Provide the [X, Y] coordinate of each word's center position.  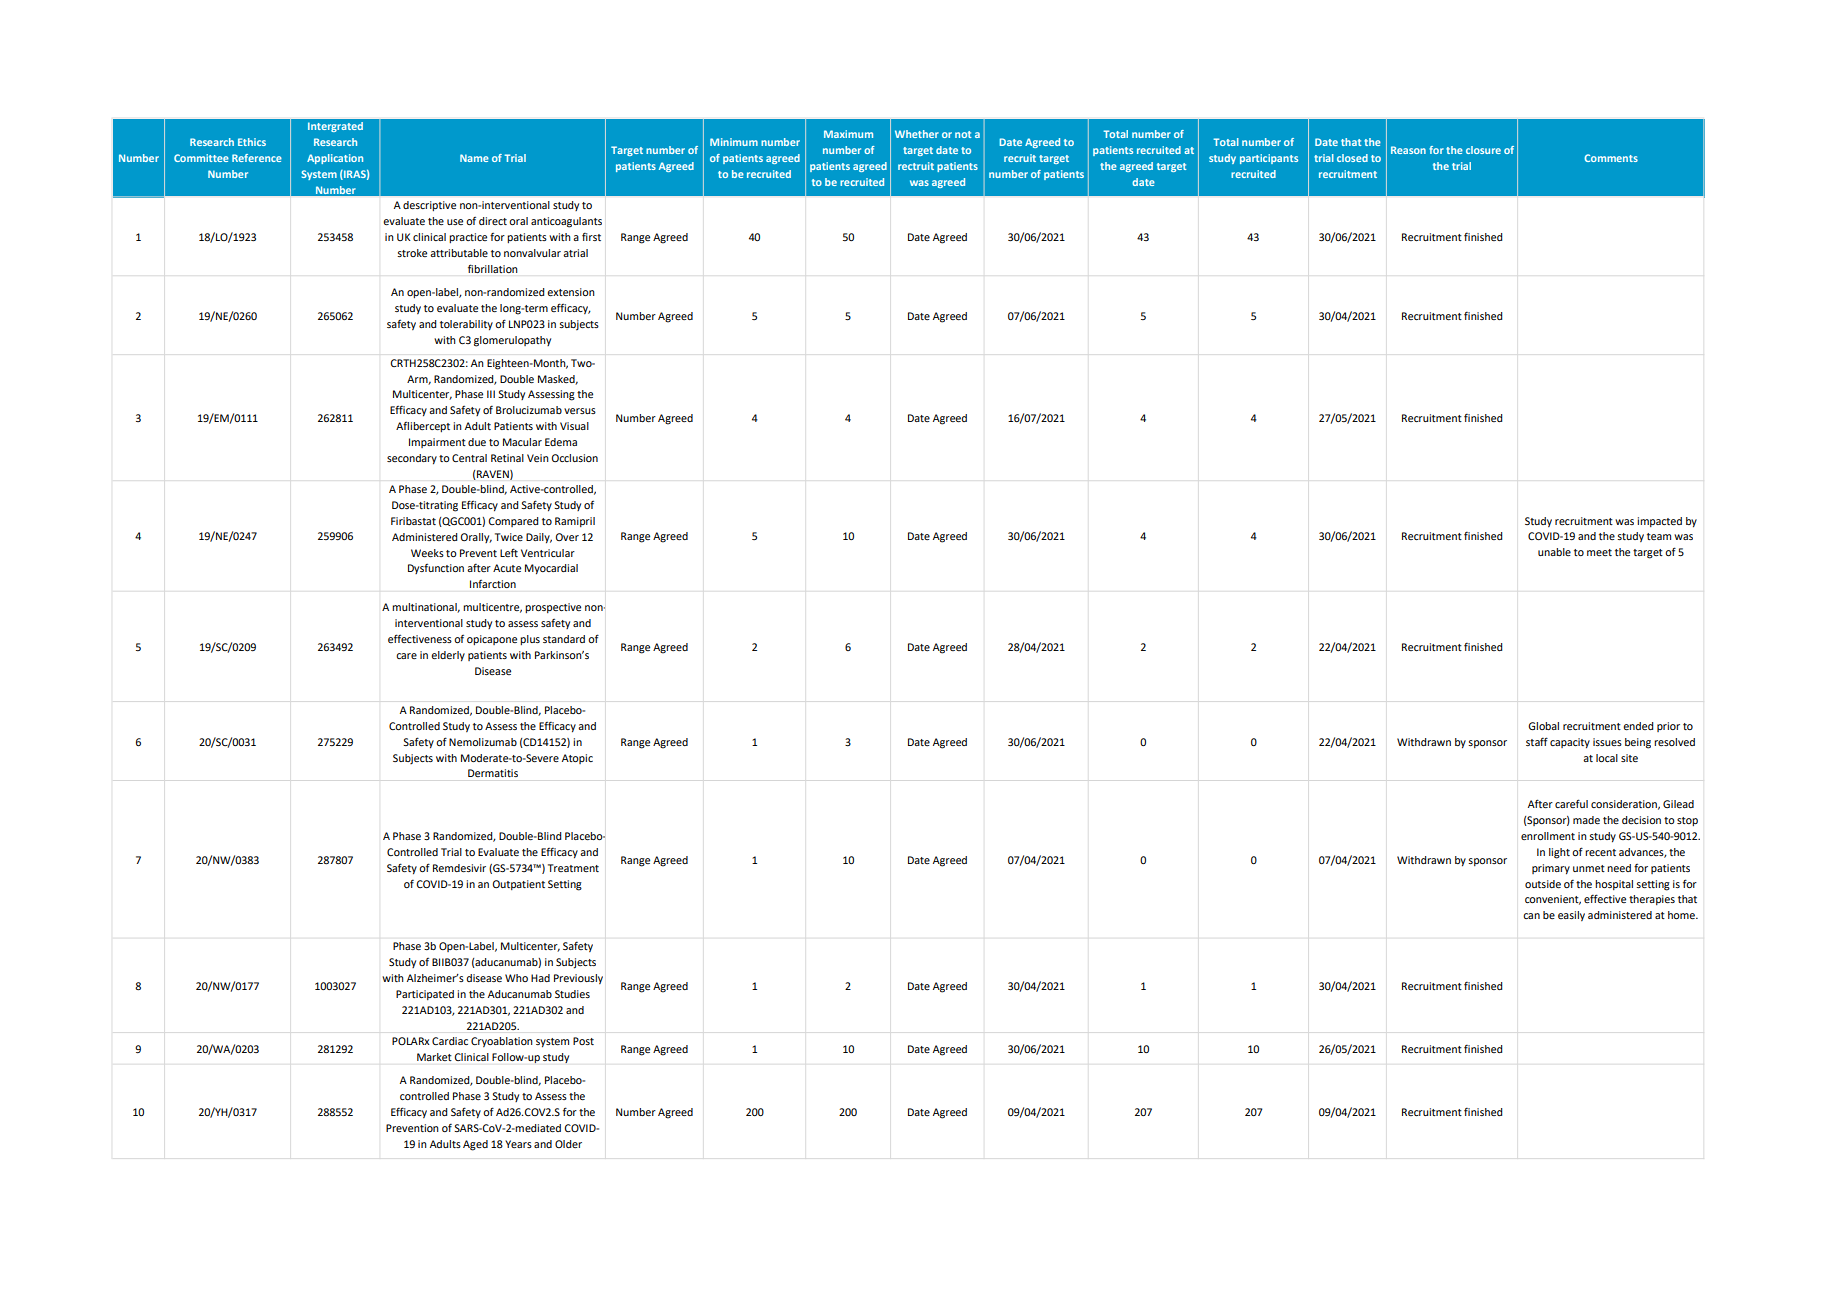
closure [1483, 150]
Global [1543, 726]
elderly [448, 656]
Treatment [573, 868]
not [963, 134]
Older [568, 1144]
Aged [475, 1145]
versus [580, 411]
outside [1543, 884]
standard [564, 639]
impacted [1659, 522]
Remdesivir [459, 868]
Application [335, 159]
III [491, 394]
